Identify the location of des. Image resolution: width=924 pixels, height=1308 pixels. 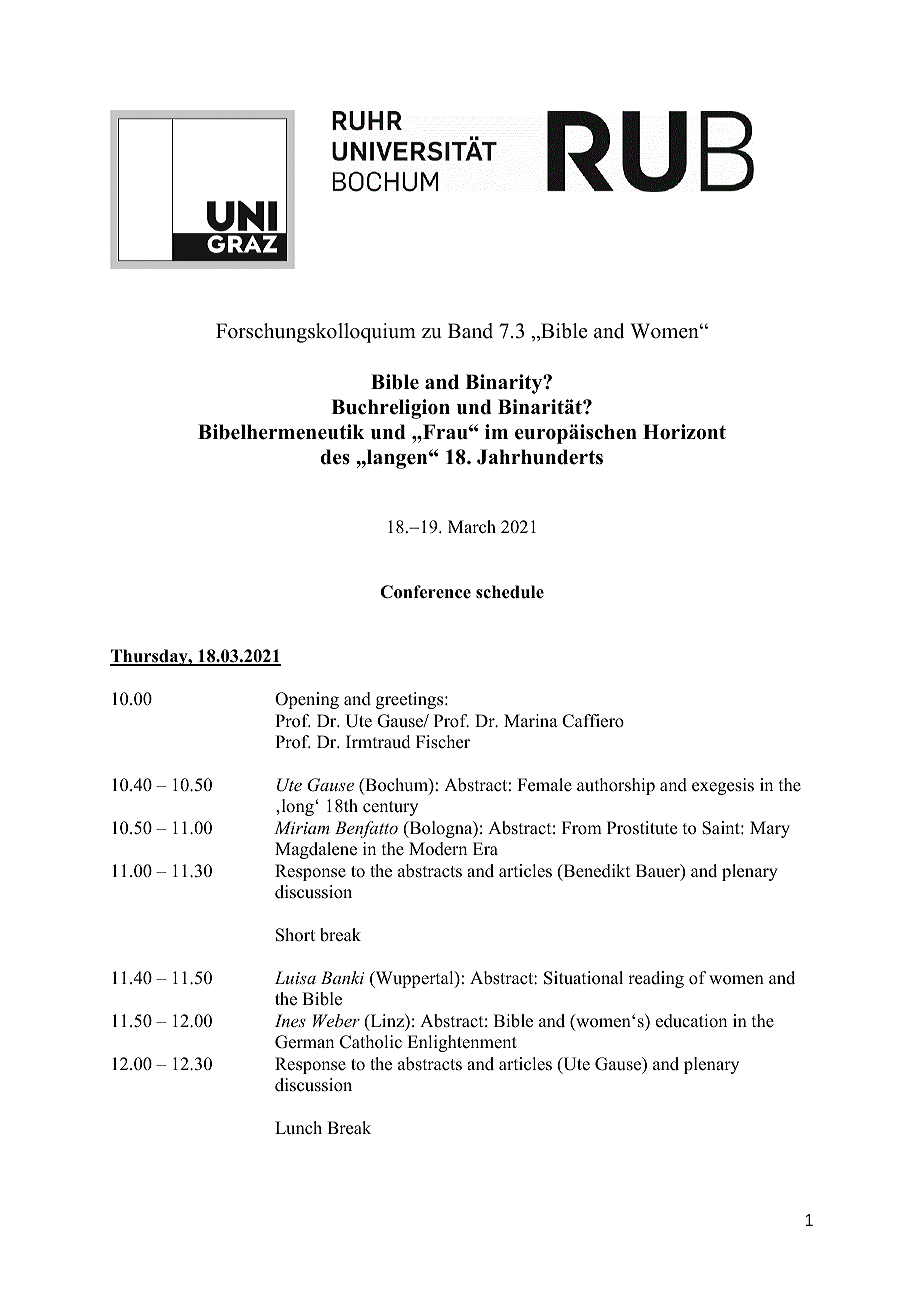
(335, 457).
